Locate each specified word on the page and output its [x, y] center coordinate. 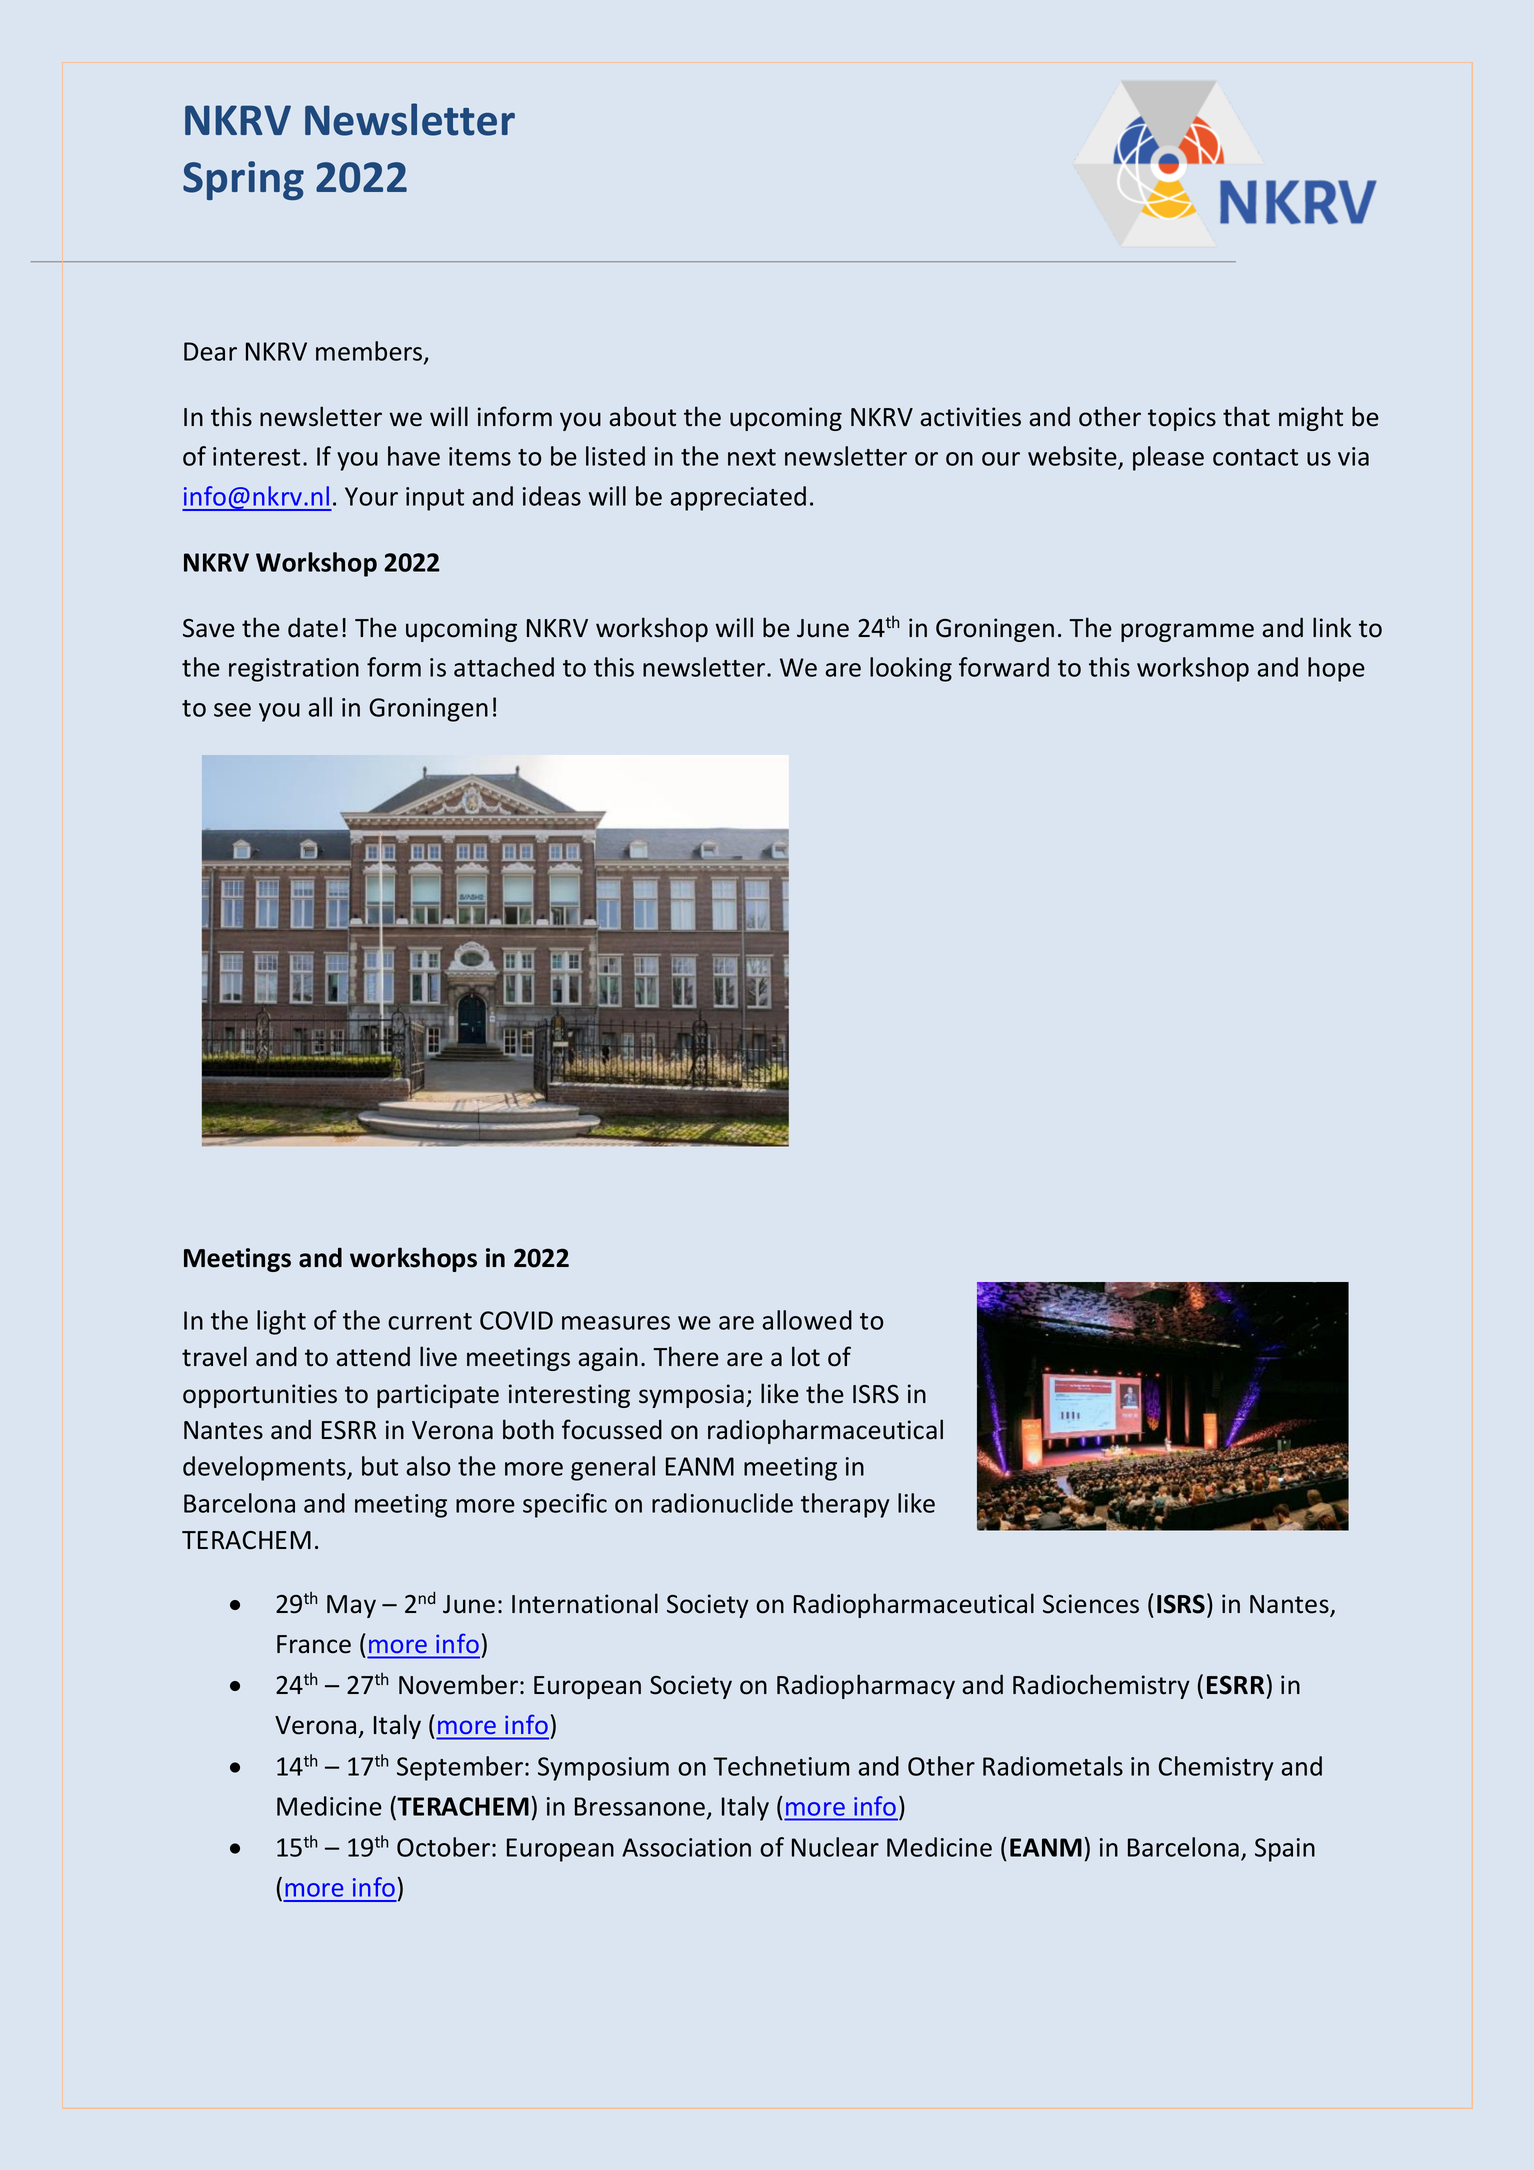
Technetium [781, 1766]
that [1246, 416]
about [642, 416]
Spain [1285, 1850]
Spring [243, 180]
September [461, 1768]
